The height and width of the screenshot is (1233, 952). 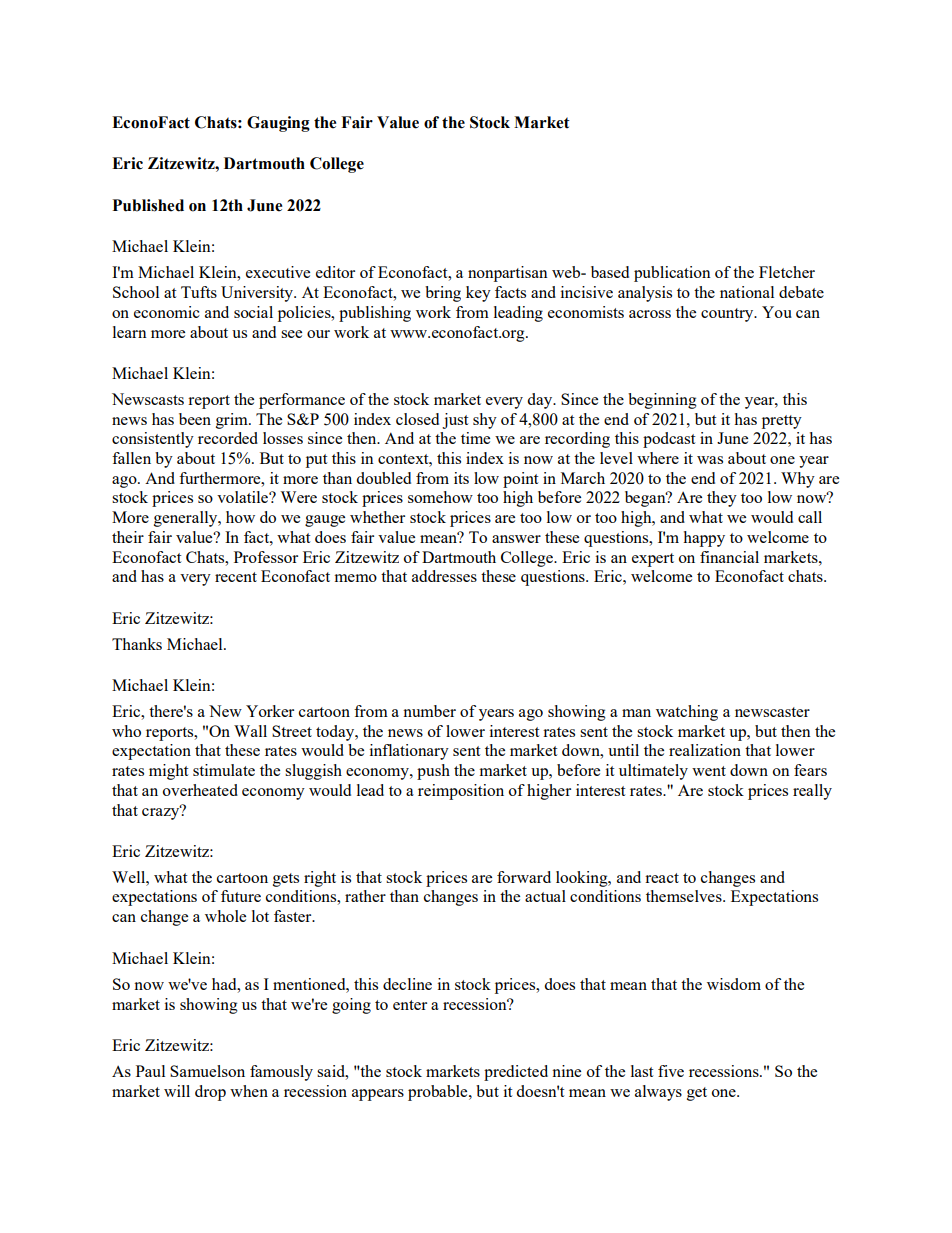 What do you see at coordinates (478, 294) in the screenshot?
I see `key` at bounding box center [478, 294].
